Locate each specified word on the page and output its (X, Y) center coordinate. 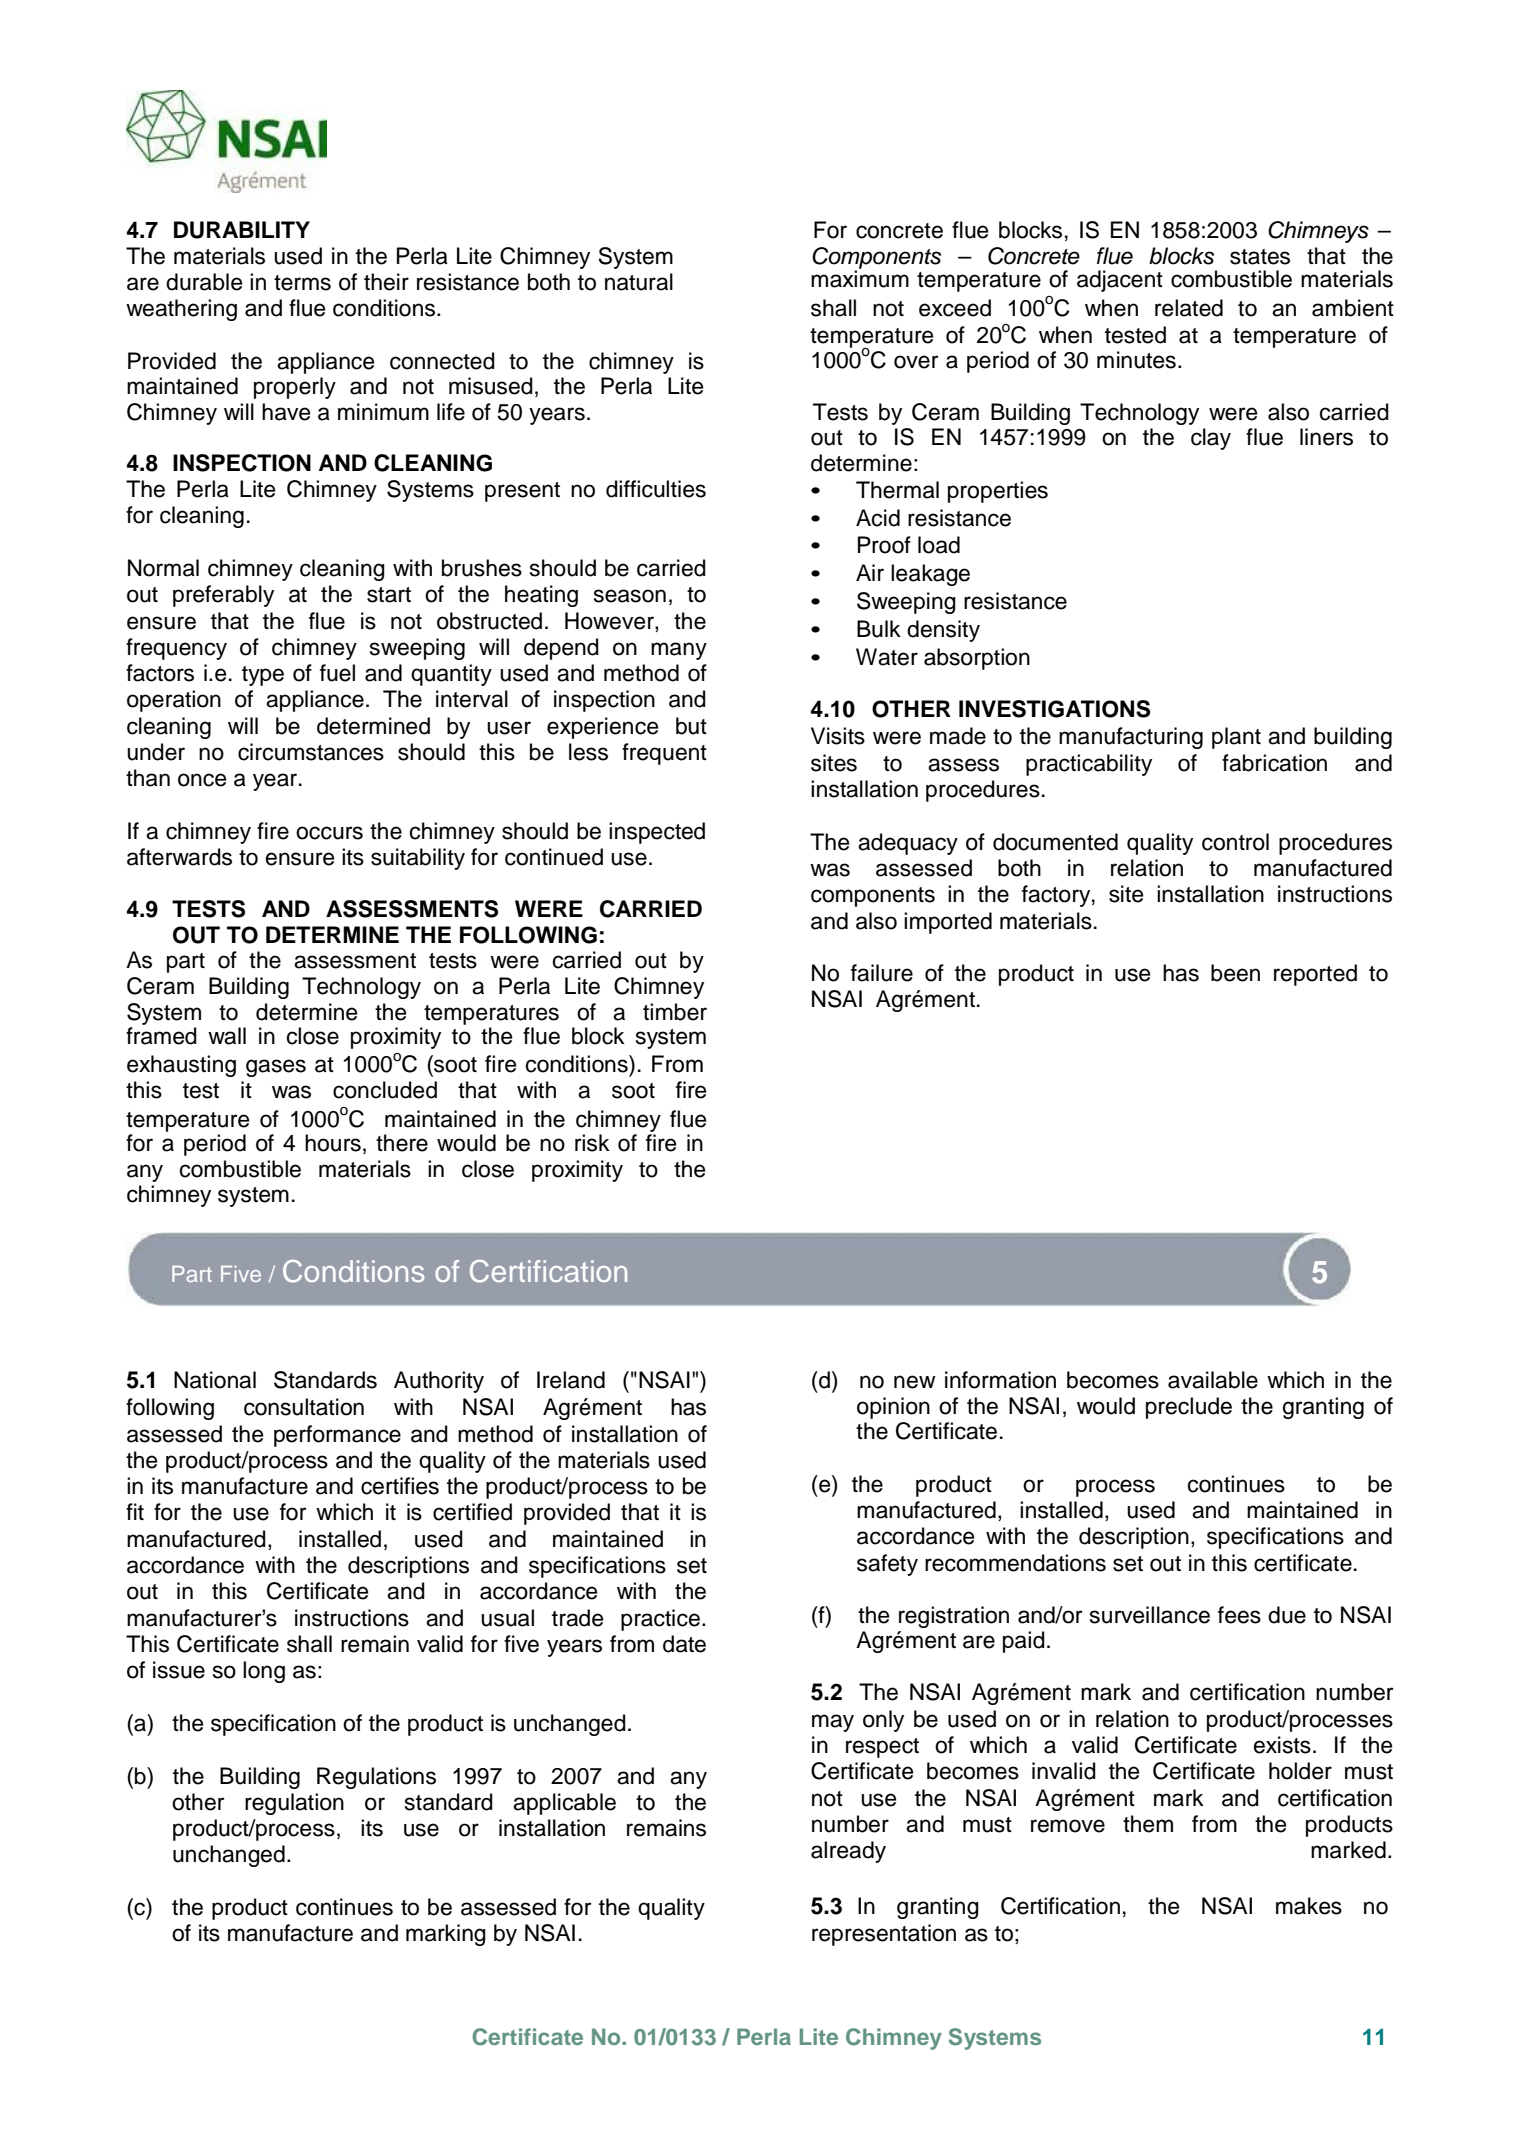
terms (302, 283)
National (215, 1380)
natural (639, 282)
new (915, 1382)
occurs (329, 833)
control (1235, 842)
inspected (657, 833)
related (1189, 308)
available (1213, 1380)
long (264, 1672)
